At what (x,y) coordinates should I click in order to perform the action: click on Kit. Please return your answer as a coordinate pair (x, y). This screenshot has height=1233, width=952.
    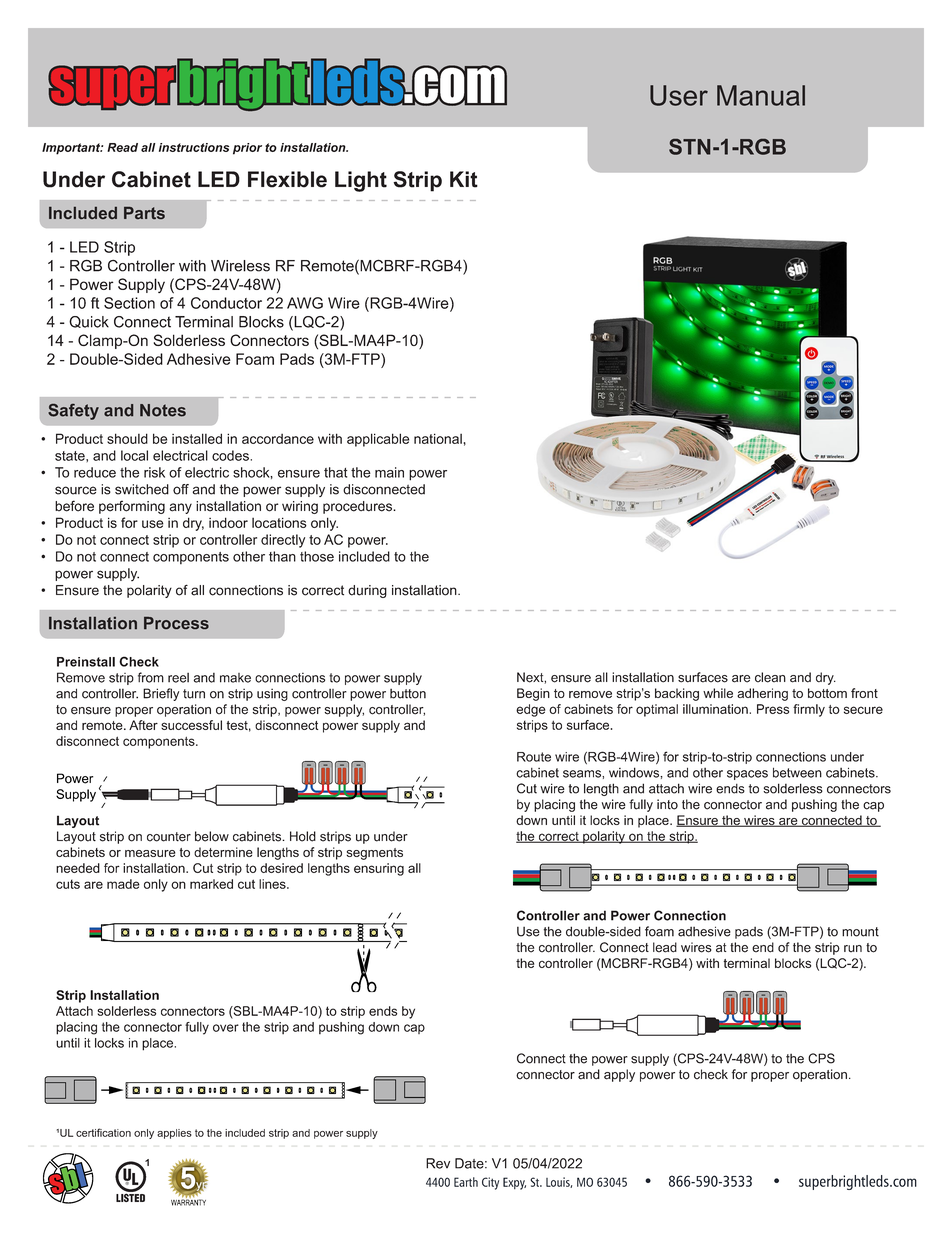
    Looking at the image, I should click on (464, 179).
